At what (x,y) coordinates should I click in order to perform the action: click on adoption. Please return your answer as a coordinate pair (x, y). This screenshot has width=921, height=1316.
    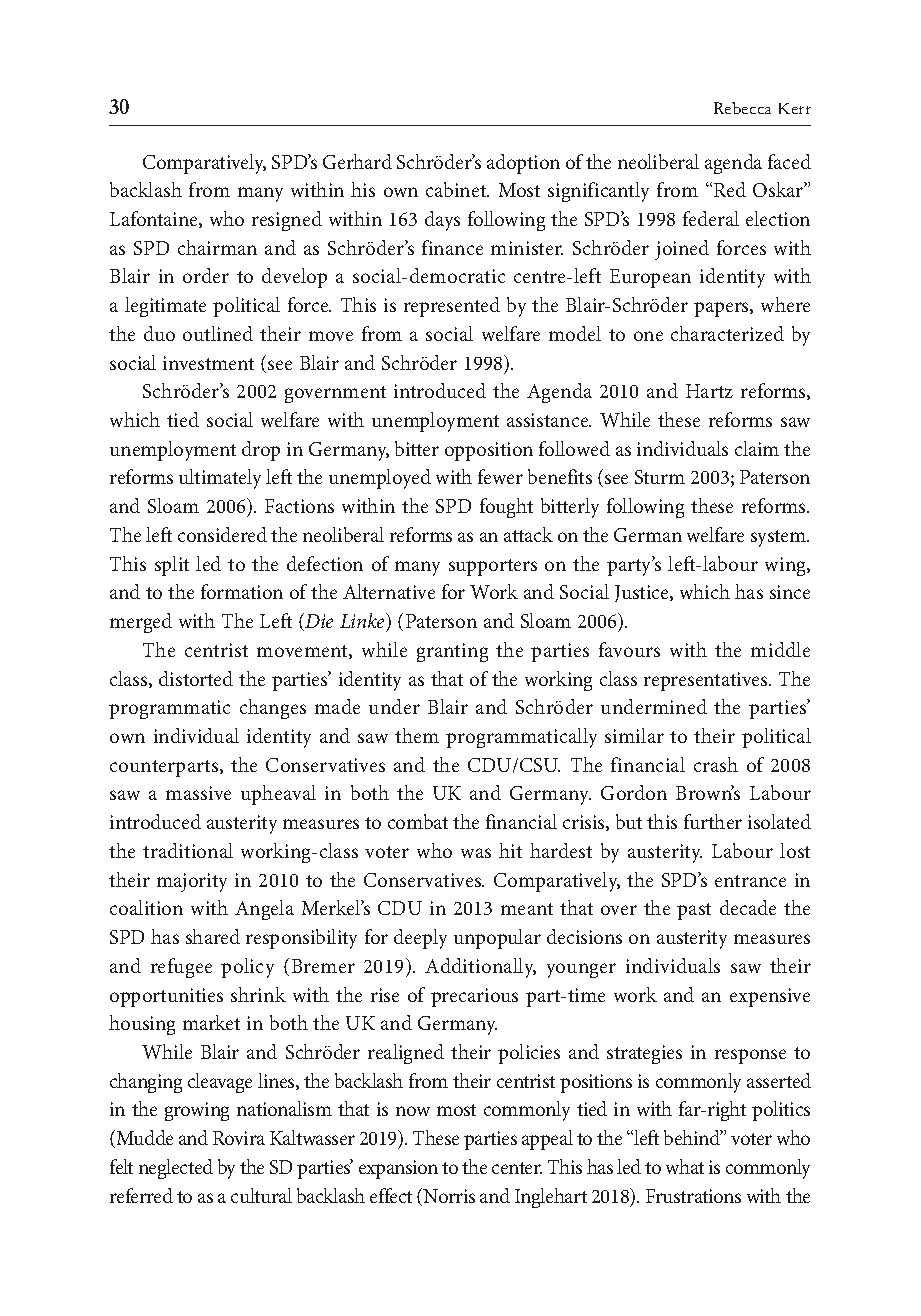
    Looking at the image, I should click on (523, 164).
